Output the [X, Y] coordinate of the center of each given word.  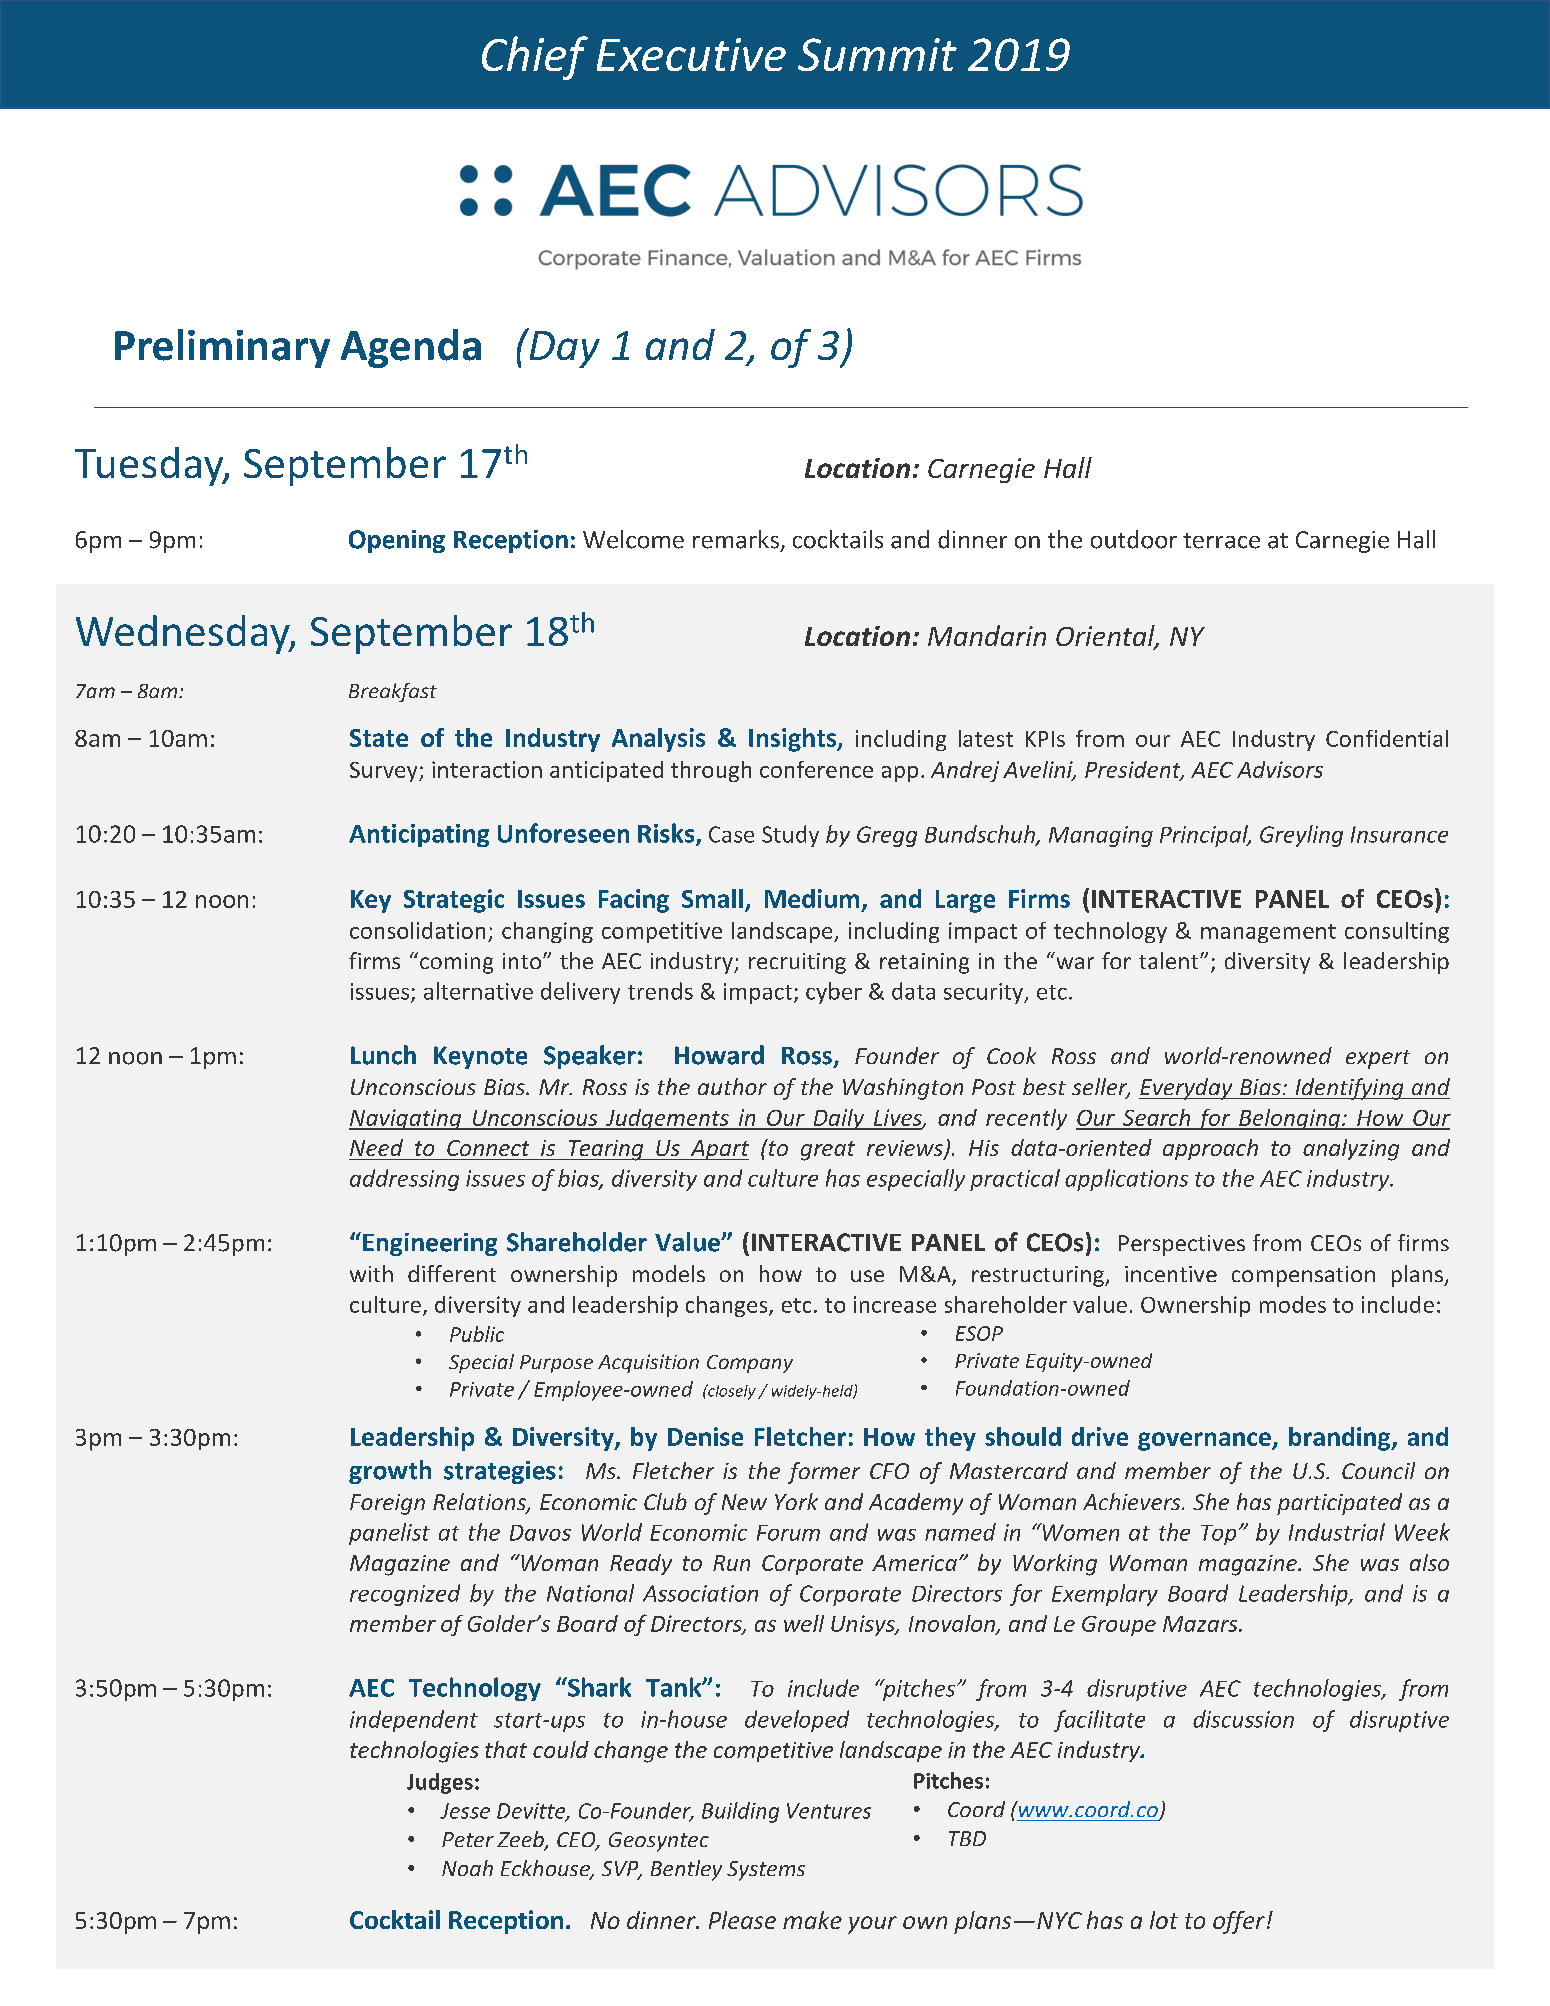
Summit [877, 54]
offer [1239, 1922]
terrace [1221, 541]
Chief [535, 58]
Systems [766, 1871]
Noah [467, 1868]
